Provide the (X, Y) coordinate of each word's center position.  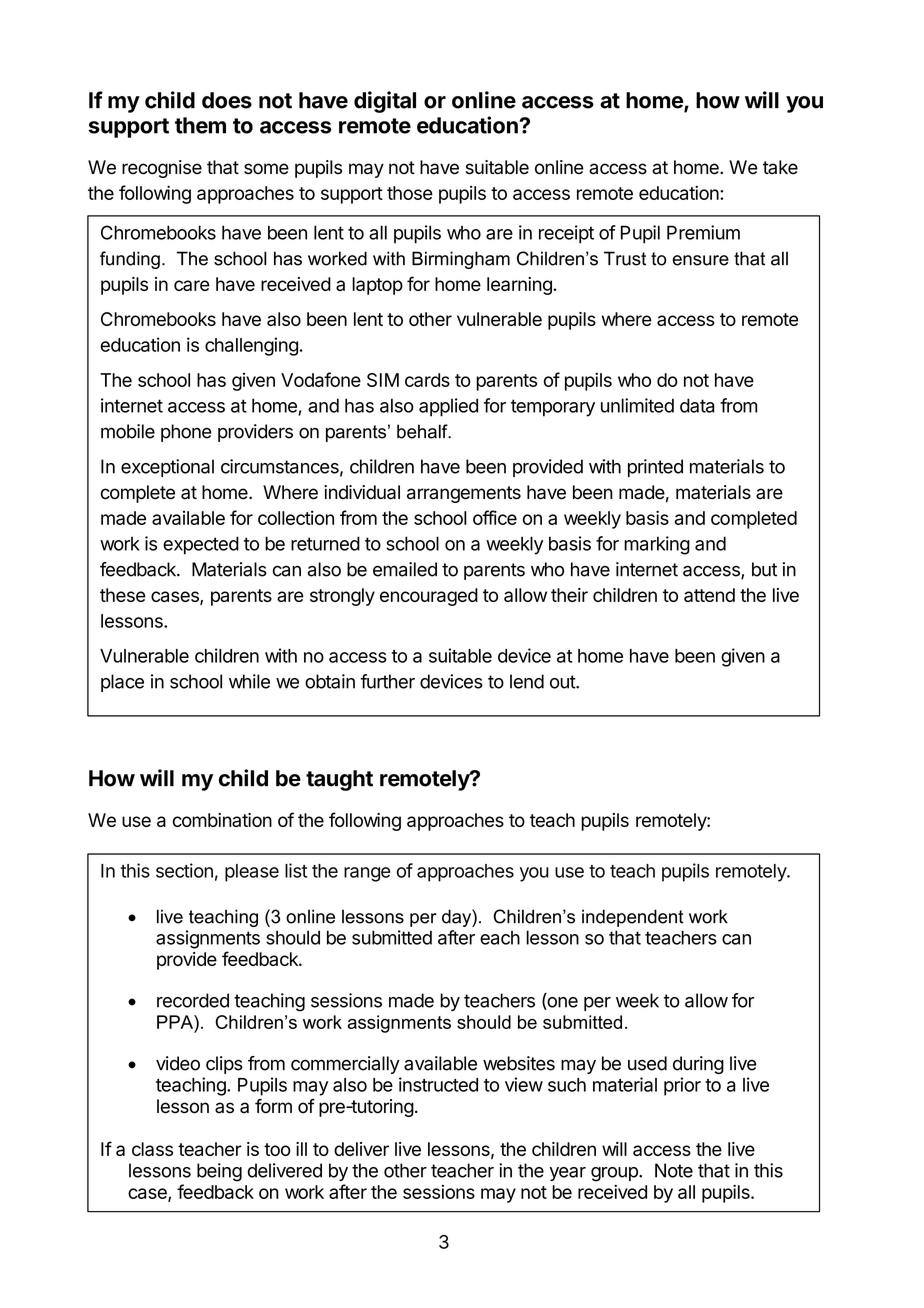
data (697, 405)
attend (709, 595)
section (184, 870)
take (780, 167)
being (219, 1172)
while (249, 681)
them (200, 125)
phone (186, 433)
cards (427, 380)
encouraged (429, 597)
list (296, 870)
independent (633, 918)
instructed (438, 1084)
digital (385, 102)
